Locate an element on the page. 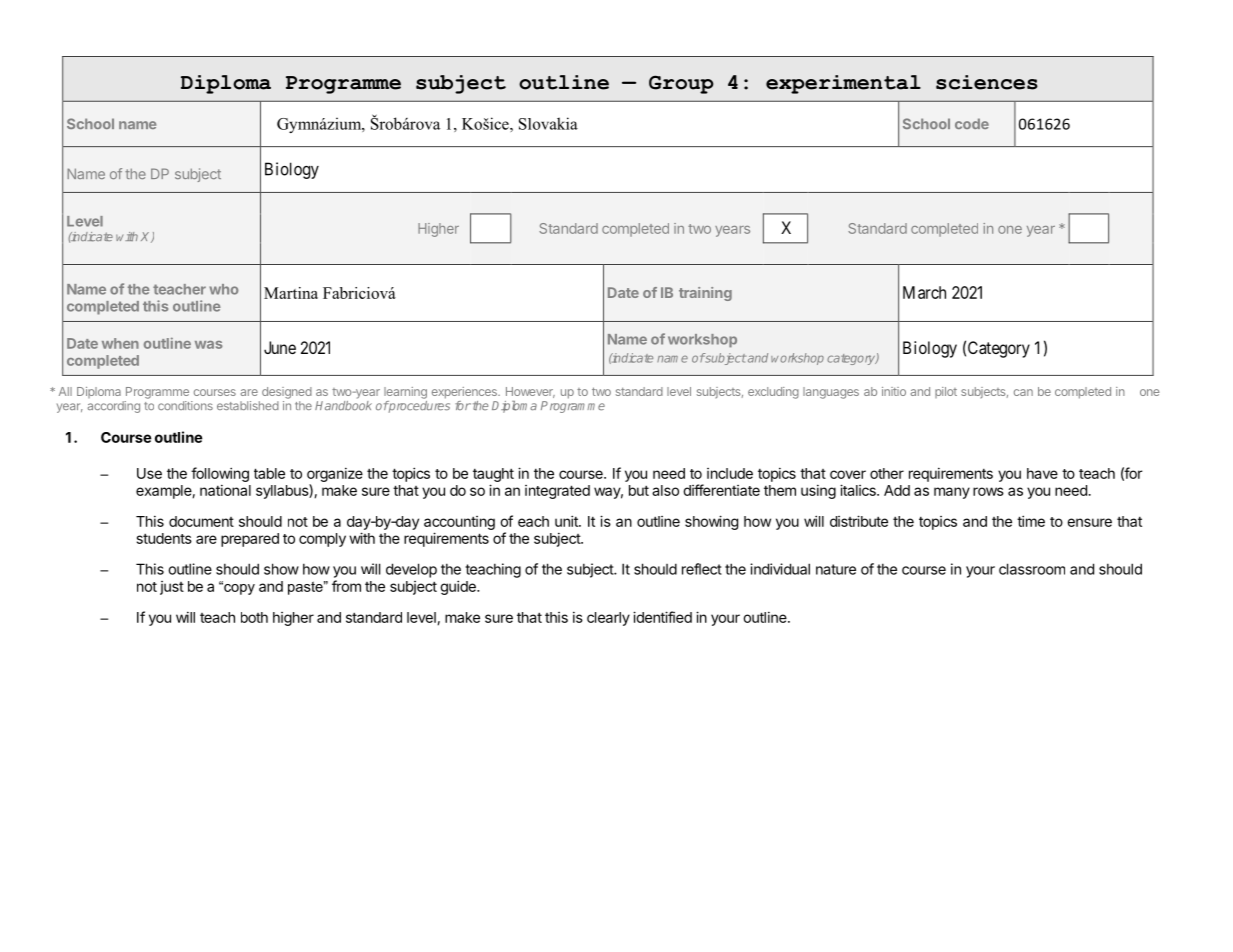  conditions is located at coordinates (185, 405).
